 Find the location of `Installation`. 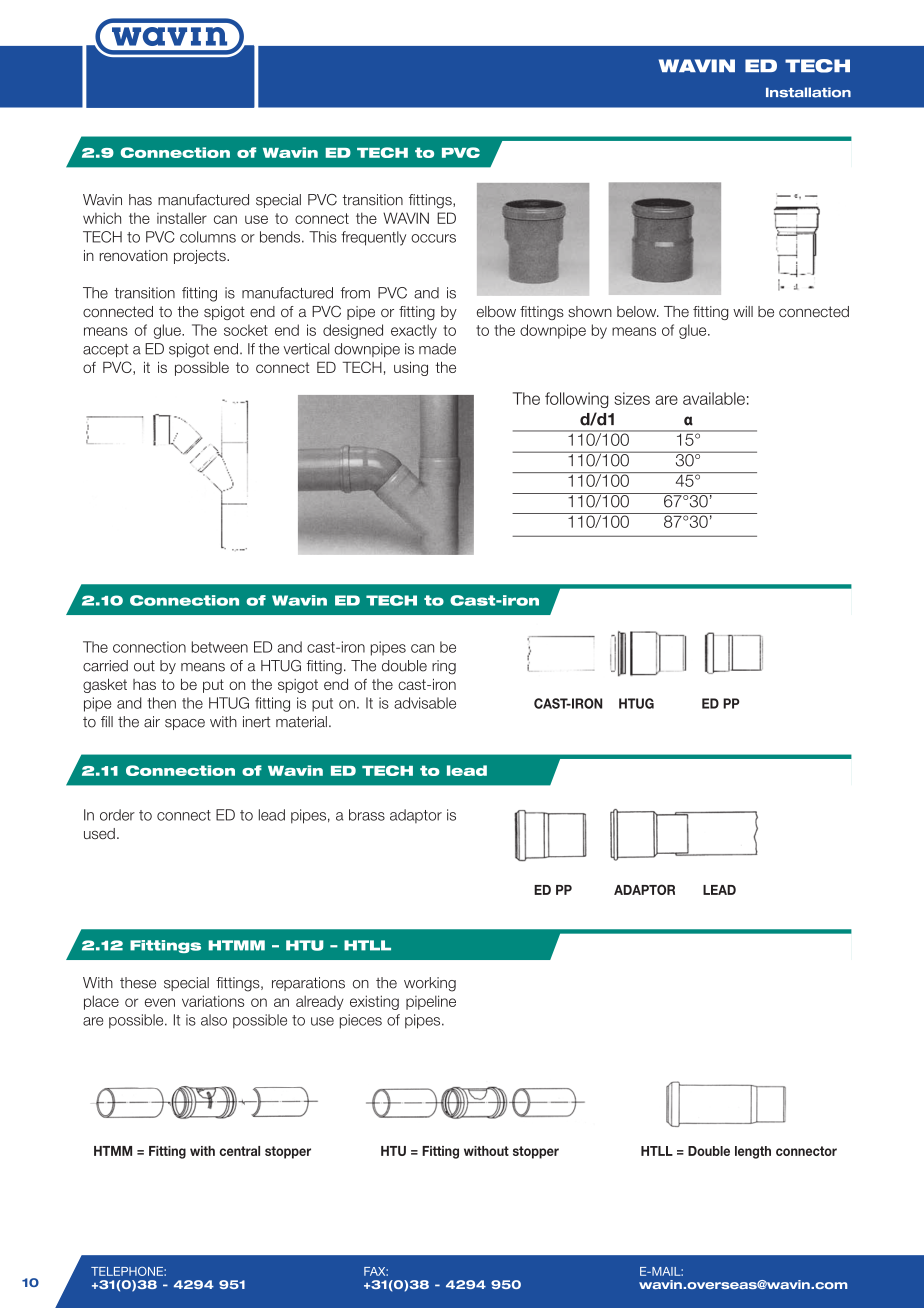

Installation is located at coordinates (808, 92).
